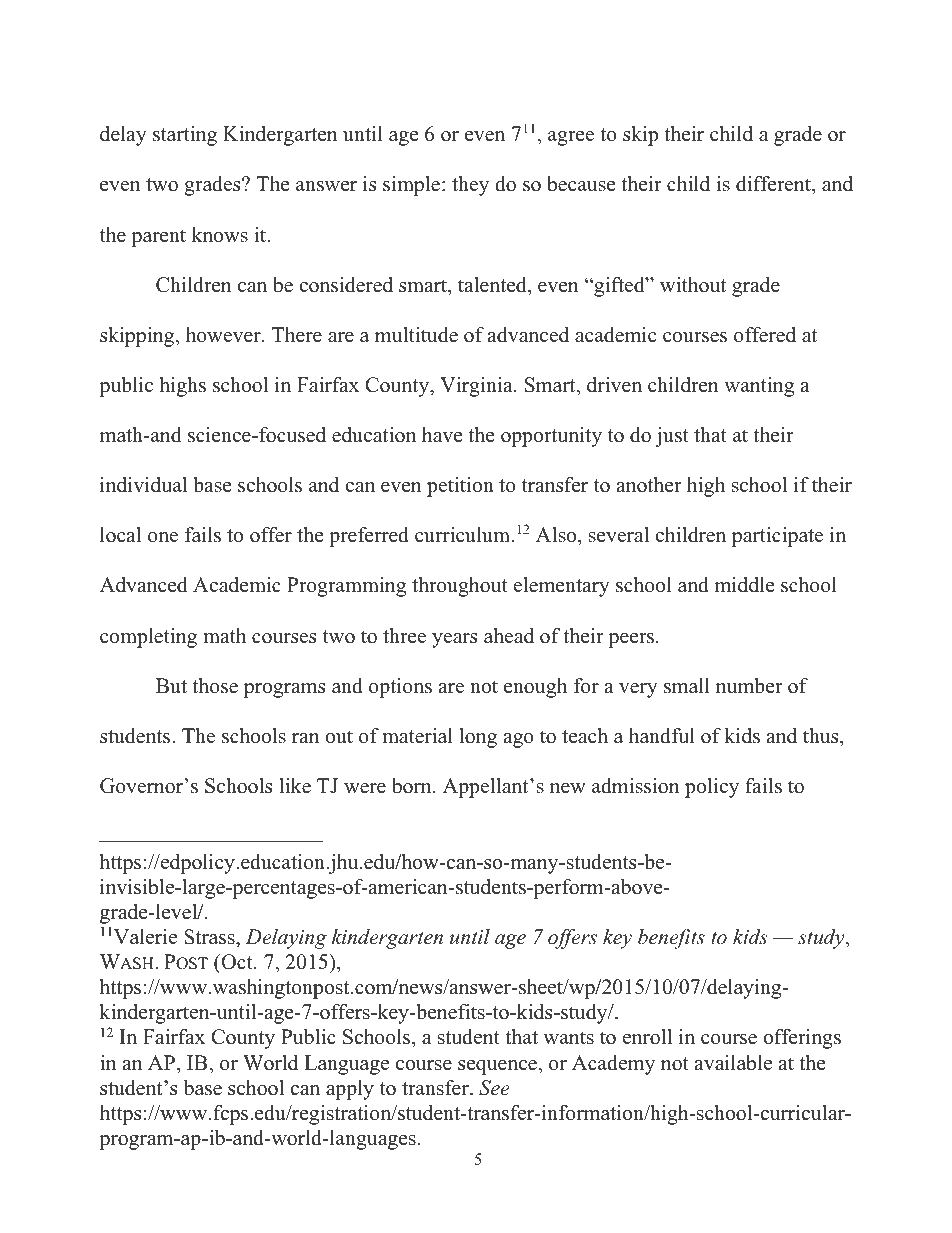 This image has width=952, height=1233. Describe the element at coordinates (478, 738) in the image. I see `long` at that location.
